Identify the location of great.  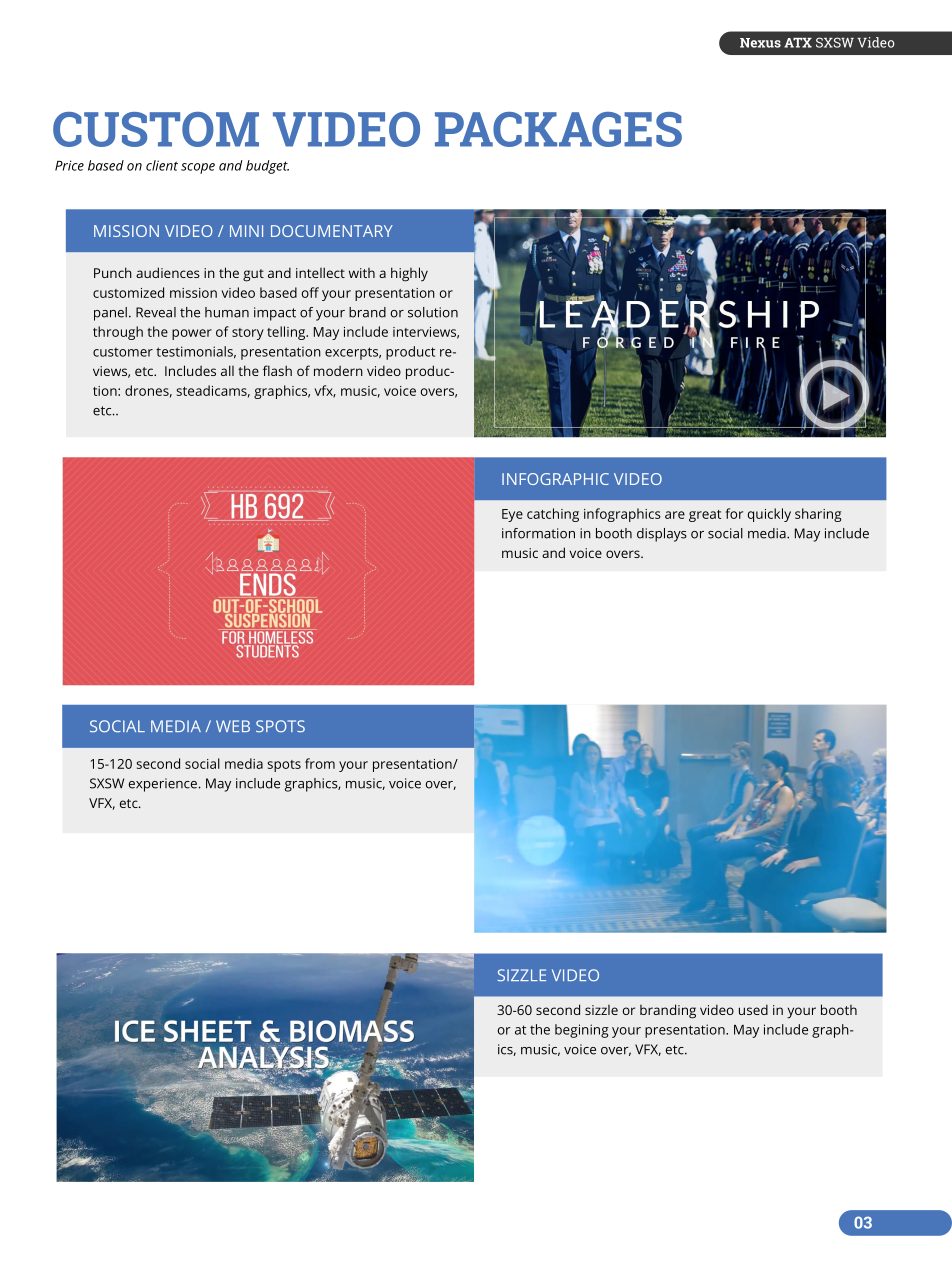
(705, 516).
